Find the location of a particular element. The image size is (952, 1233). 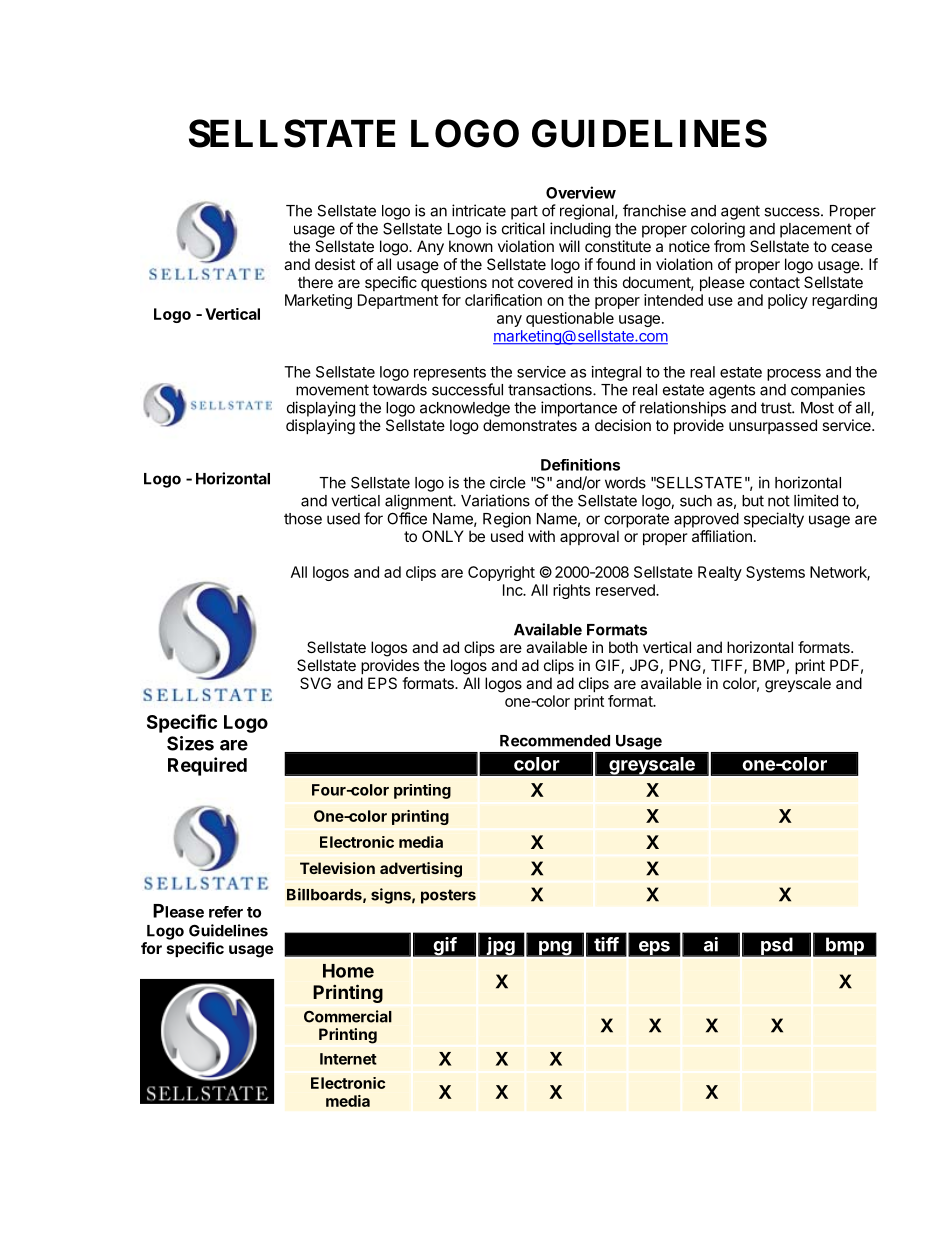

Television is located at coordinates (337, 868).
